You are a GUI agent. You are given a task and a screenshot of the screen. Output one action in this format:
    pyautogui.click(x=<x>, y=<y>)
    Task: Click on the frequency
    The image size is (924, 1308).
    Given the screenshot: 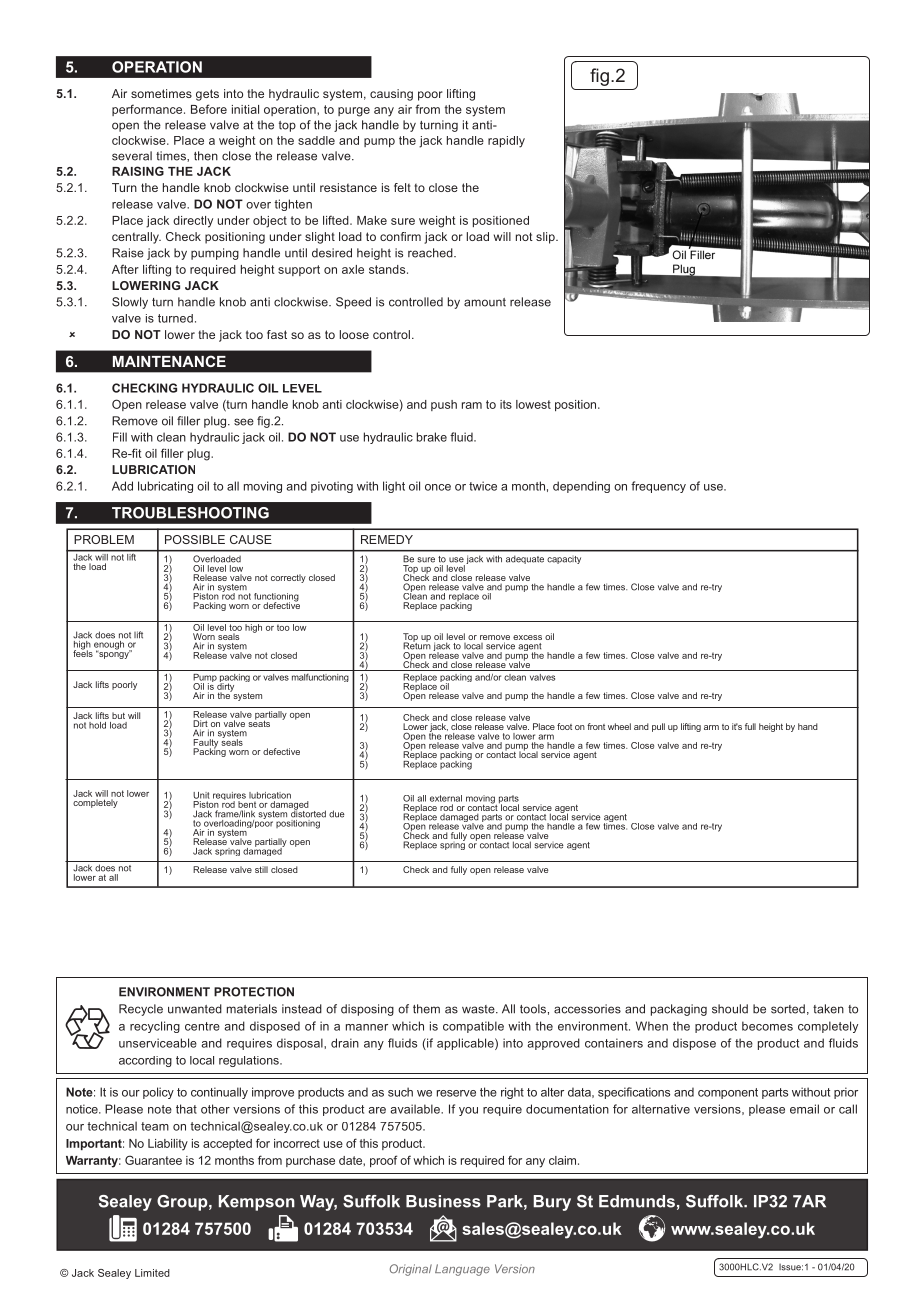 What is the action you would take?
    pyautogui.click(x=658, y=487)
